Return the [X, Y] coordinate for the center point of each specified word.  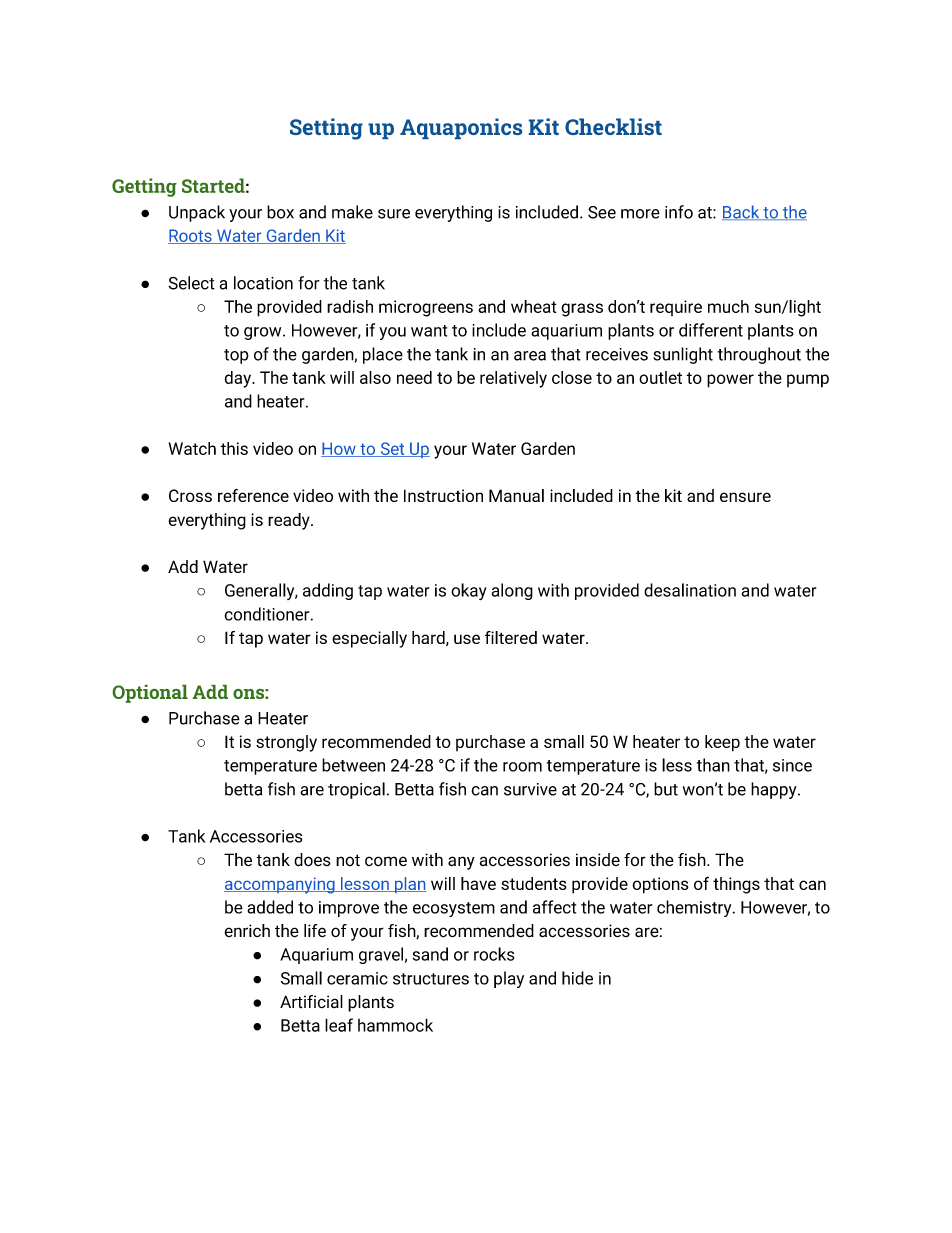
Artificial [311, 1001]
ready [290, 521]
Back [742, 212]
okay [469, 591]
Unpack [197, 213]
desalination [690, 590]
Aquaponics [461, 128]
